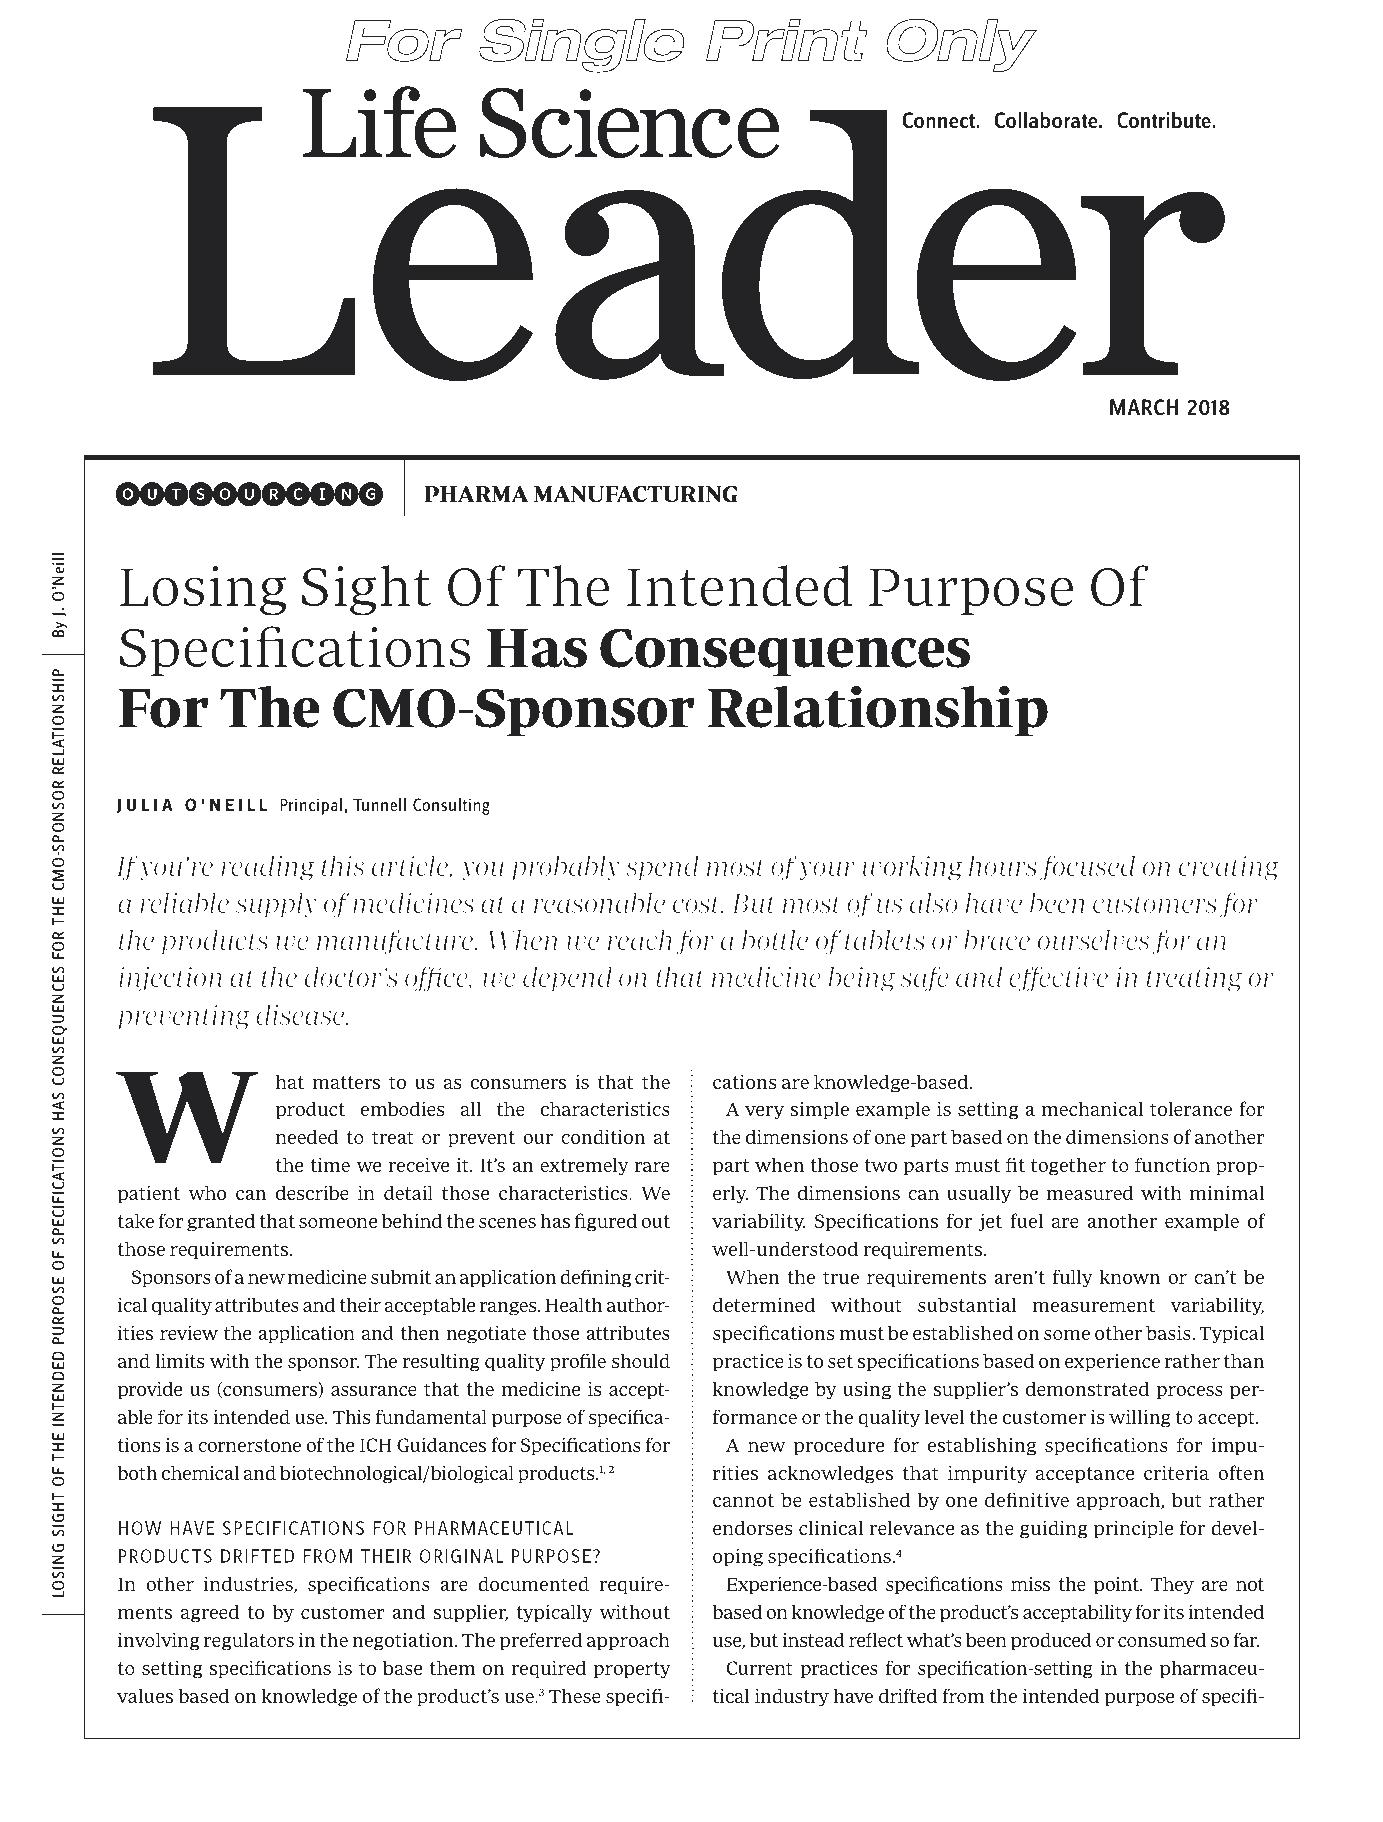 This screenshot has width=1383, height=1822. I want to click on outsourcing, so click(249, 494).
